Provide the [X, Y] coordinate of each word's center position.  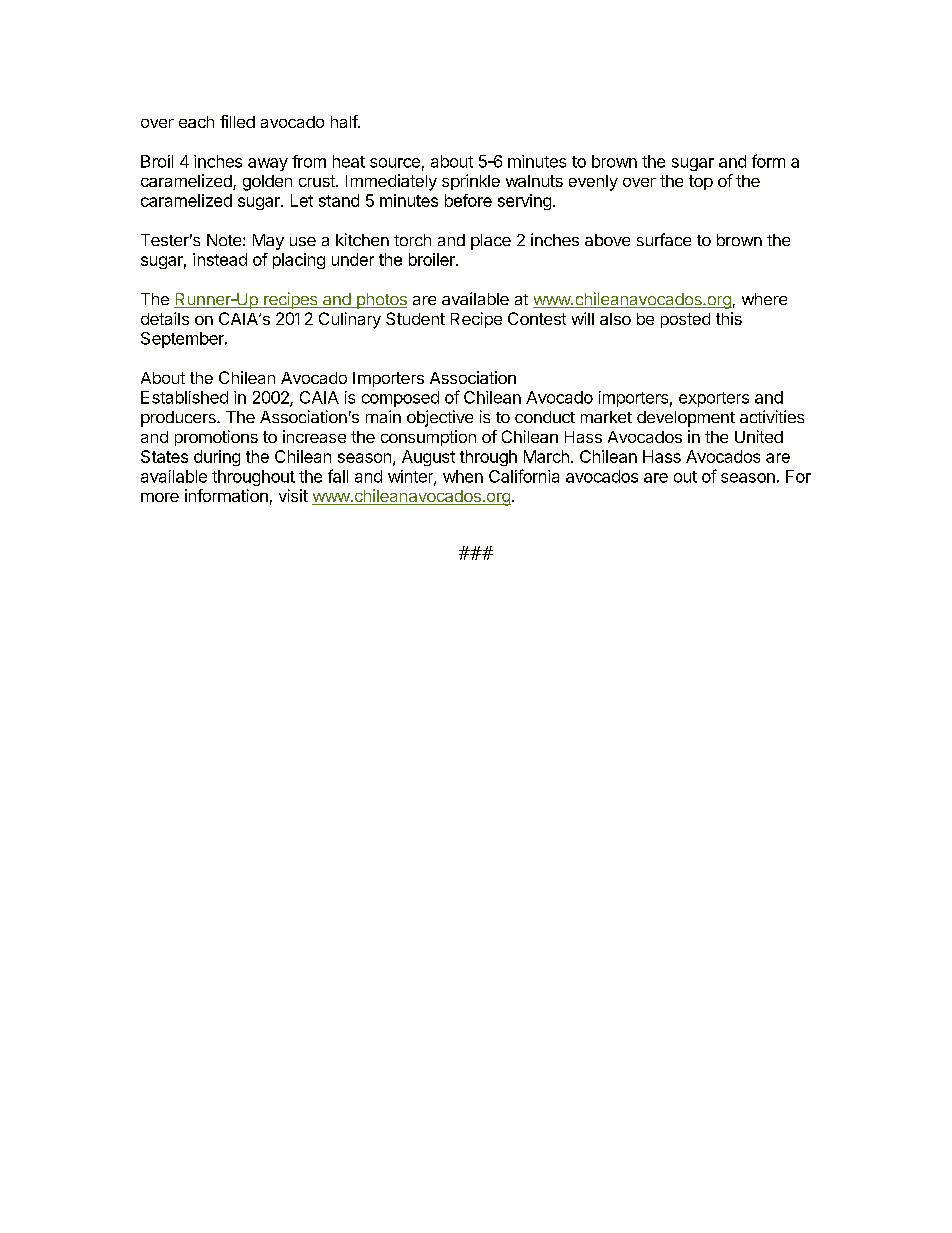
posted [685, 320]
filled [237, 121]
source [395, 163]
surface [664, 239]
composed [400, 399]
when [463, 476]
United [759, 436]
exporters [714, 399]
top [701, 182]
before [468, 200]
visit [293, 495]
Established [184, 397]
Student [415, 318]
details [165, 318]
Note [224, 240]
